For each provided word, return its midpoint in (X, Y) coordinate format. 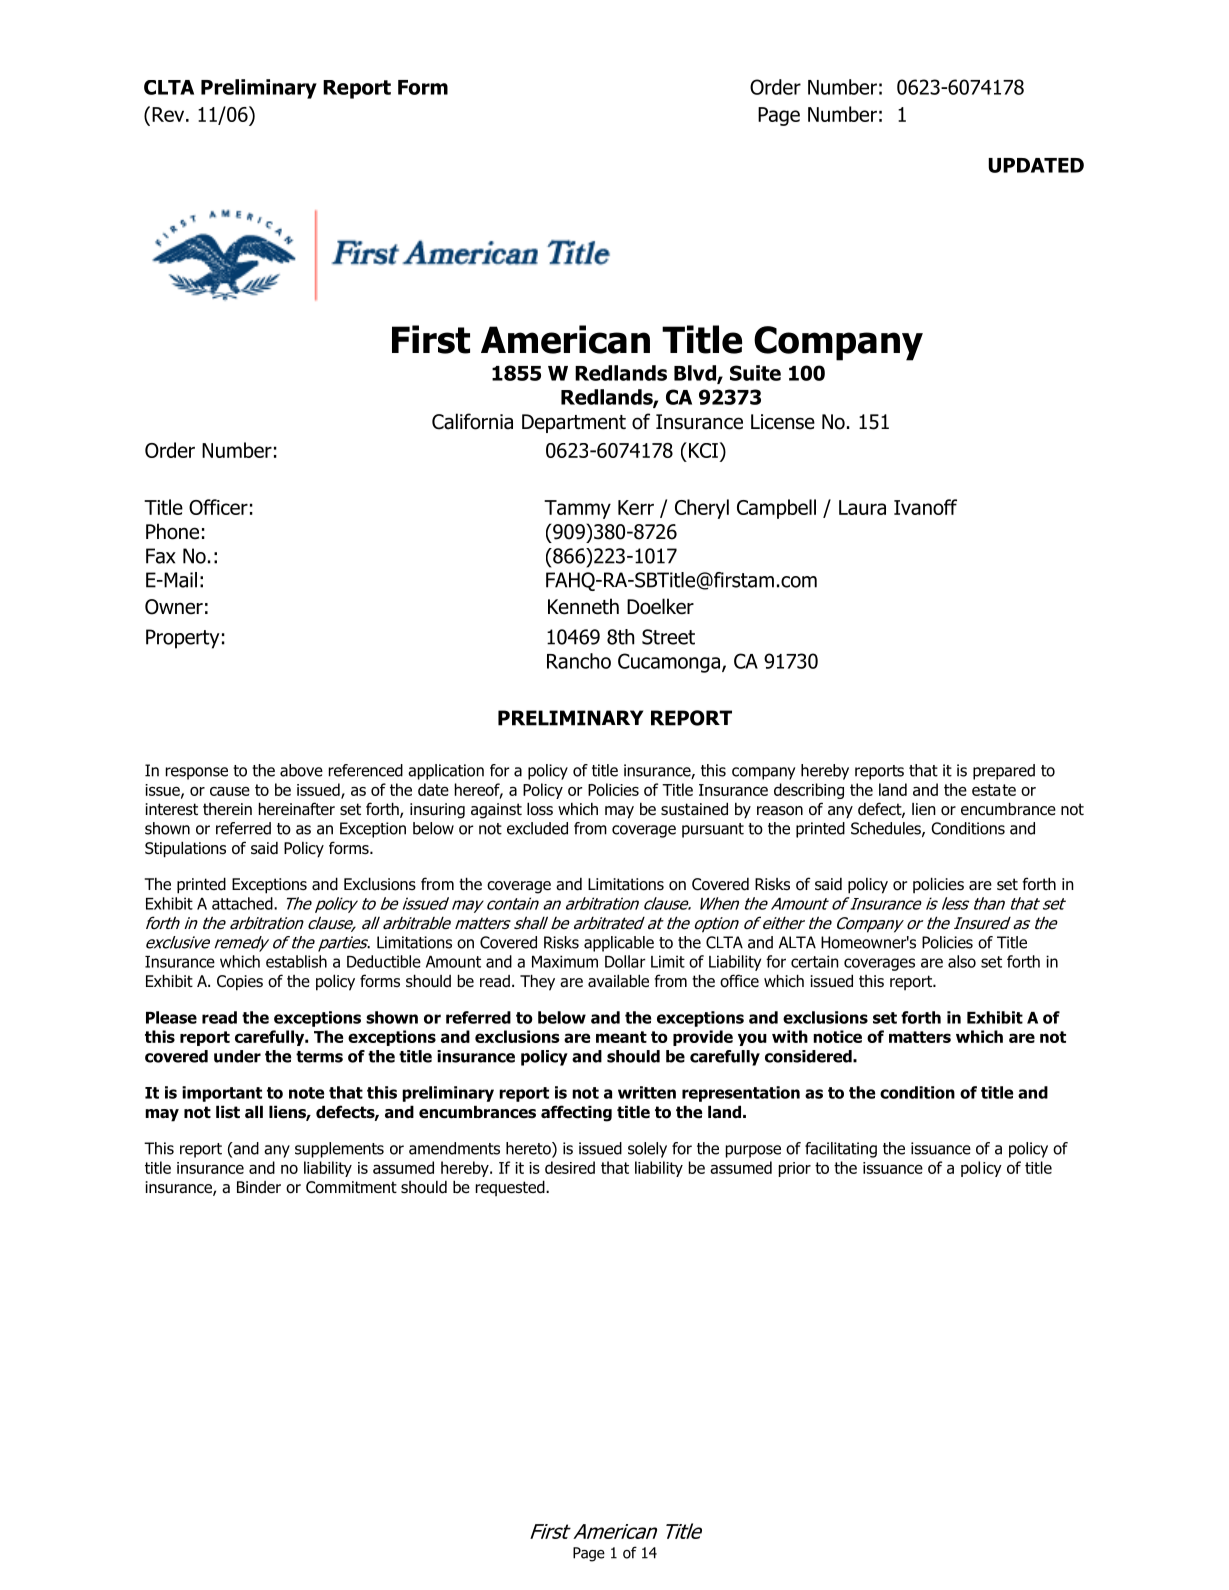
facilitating (841, 1150)
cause (230, 791)
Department (574, 423)
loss (540, 809)
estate (994, 790)
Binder (259, 1187)
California (472, 421)
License (783, 422)
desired (570, 1167)
